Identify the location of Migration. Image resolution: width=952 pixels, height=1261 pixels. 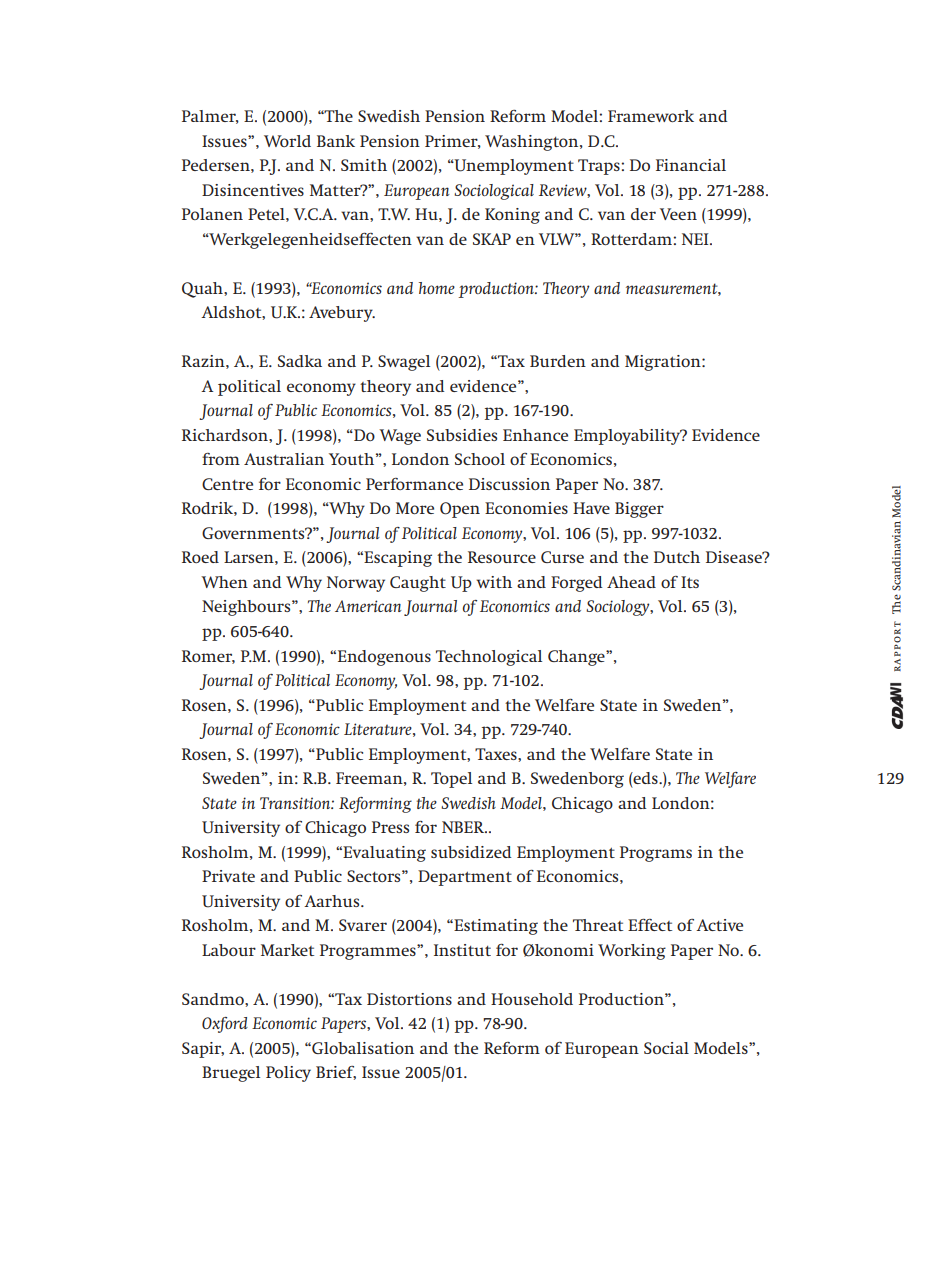
(664, 363).
